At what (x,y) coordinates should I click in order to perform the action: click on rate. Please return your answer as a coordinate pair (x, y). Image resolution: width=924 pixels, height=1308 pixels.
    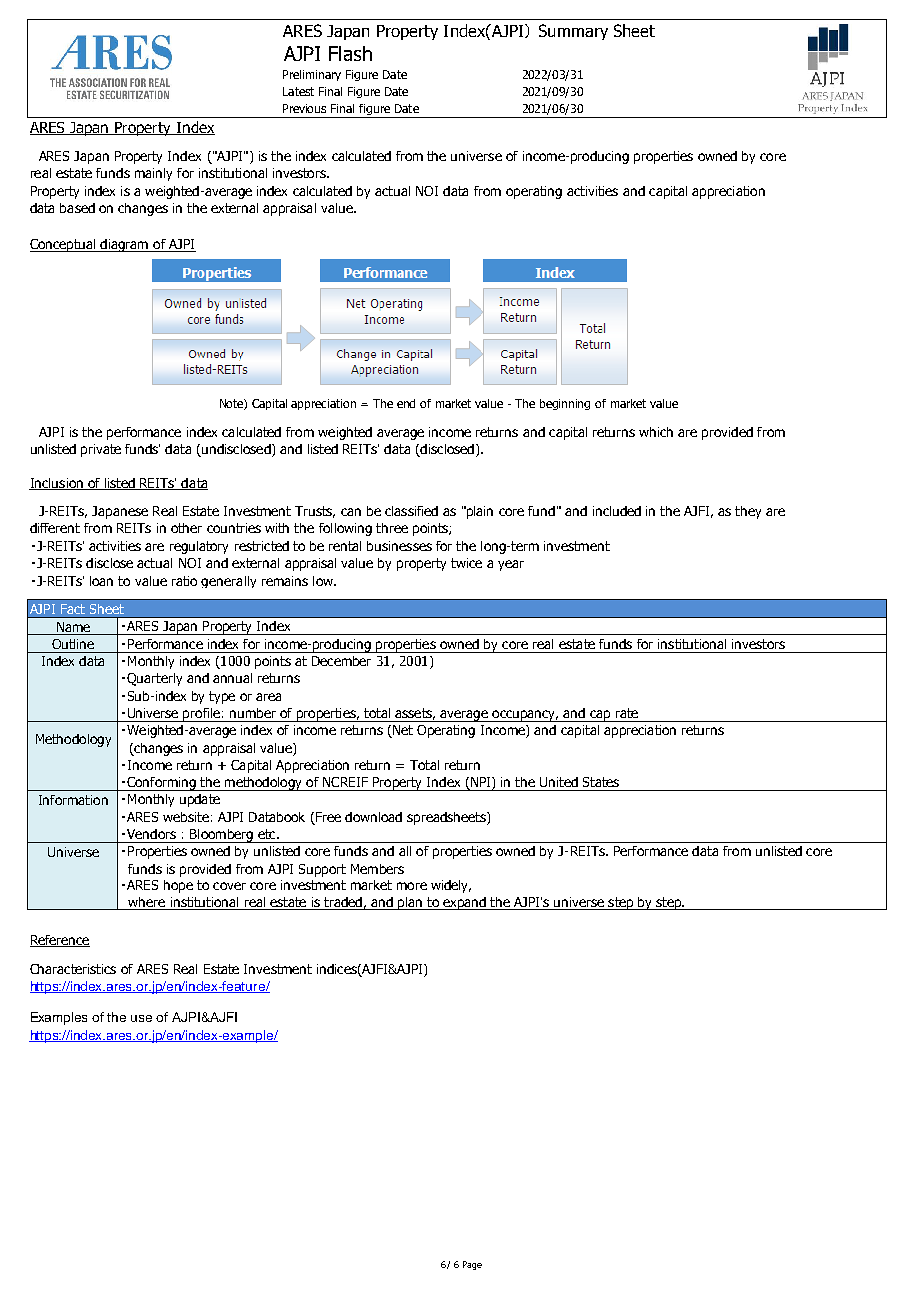
    Looking at the image, I should click on (627, 713).
